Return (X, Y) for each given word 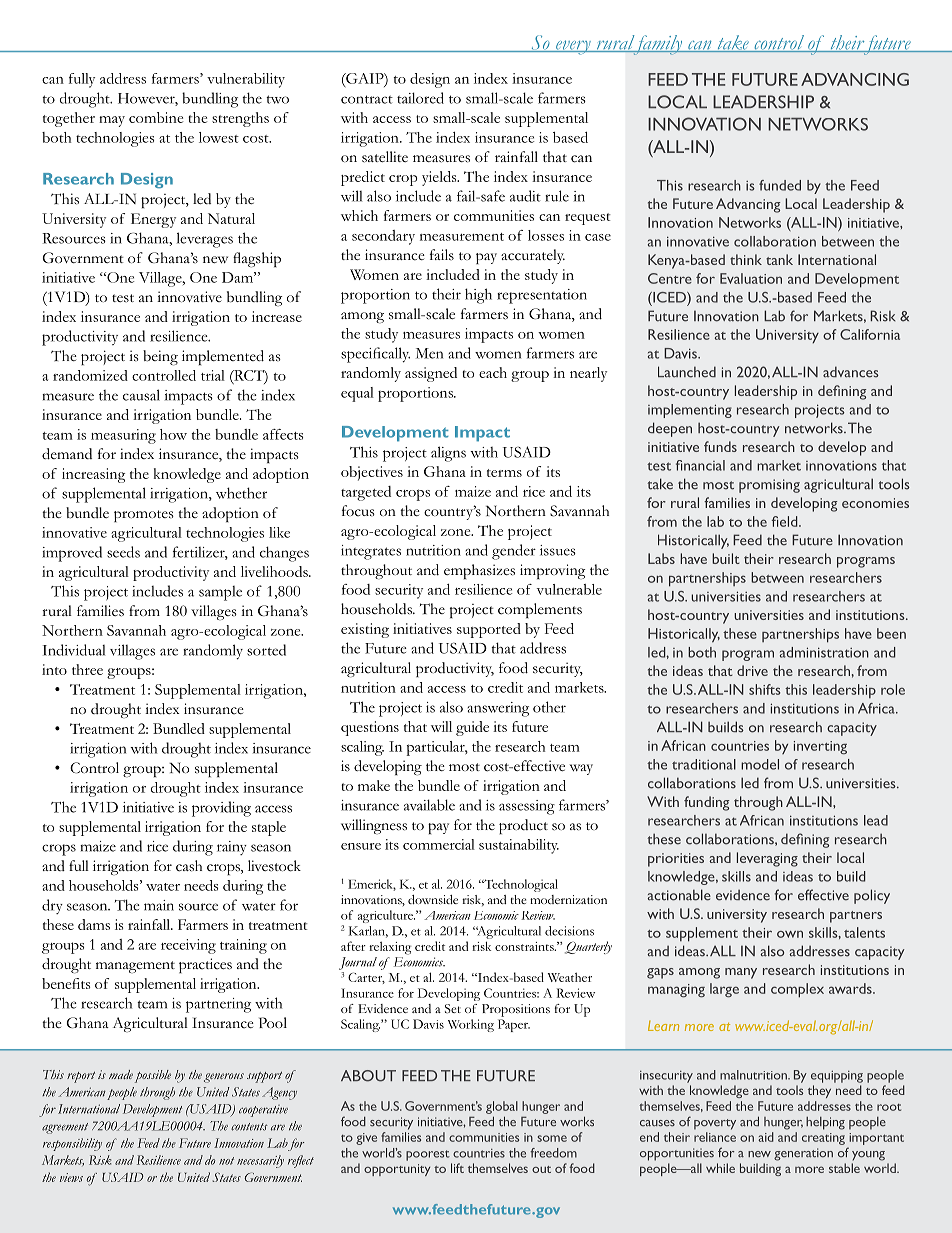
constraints (525, 946)
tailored (420, 98)
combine (156, 117)
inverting (820, 747)
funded (780, 185)
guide (472, 728)
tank (779, 259)
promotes (144, 516)
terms (504, 473)
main (159, 905)
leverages (205, 240)
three (87, 669)
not (226, 1161)
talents (864, 932)
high (478, 296)
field (786, 521)
